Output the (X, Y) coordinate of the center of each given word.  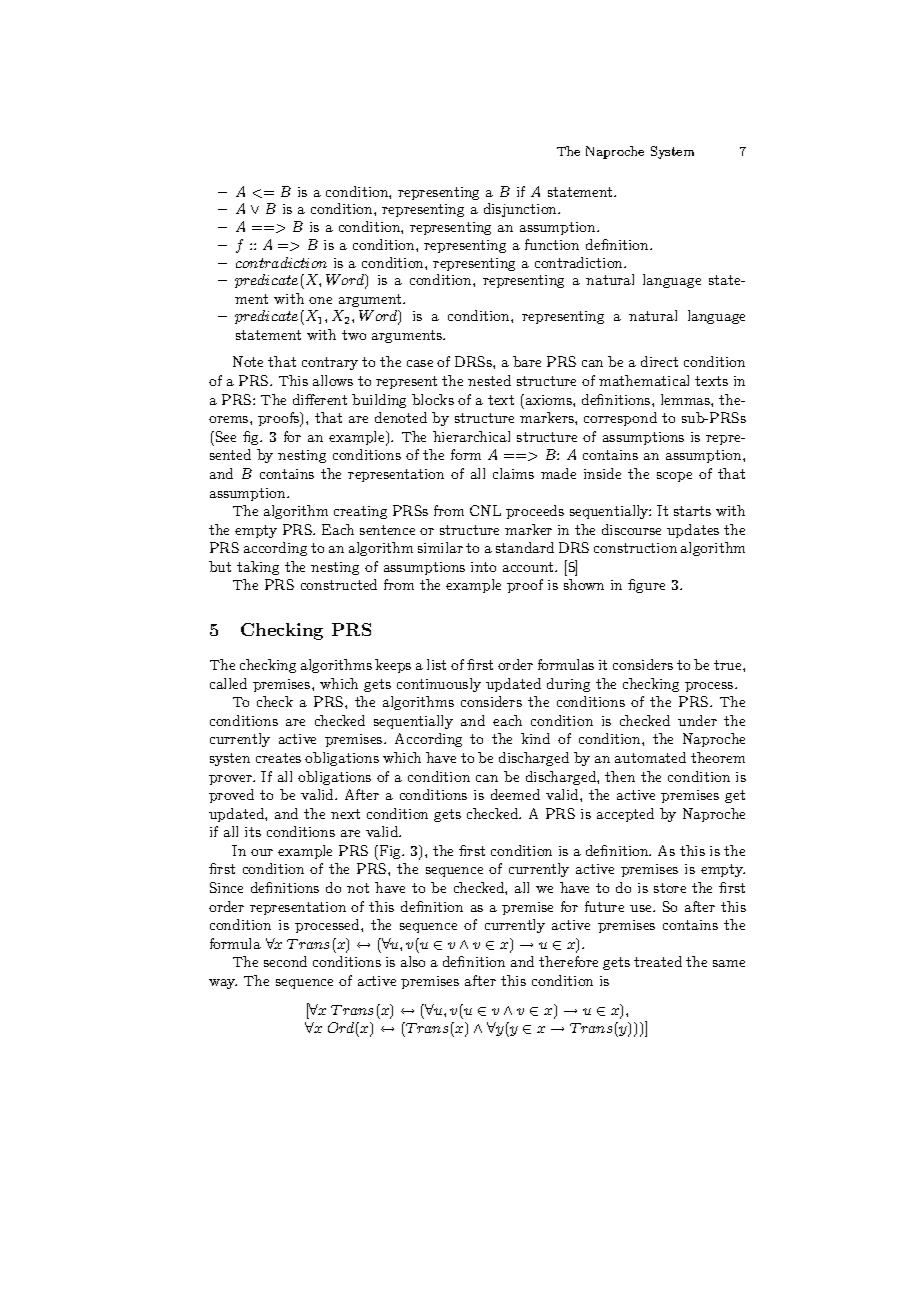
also (413, 961)
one (320, 300)
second (285, 961)
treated (658, 961)
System (672, 152)
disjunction (522, 210)
